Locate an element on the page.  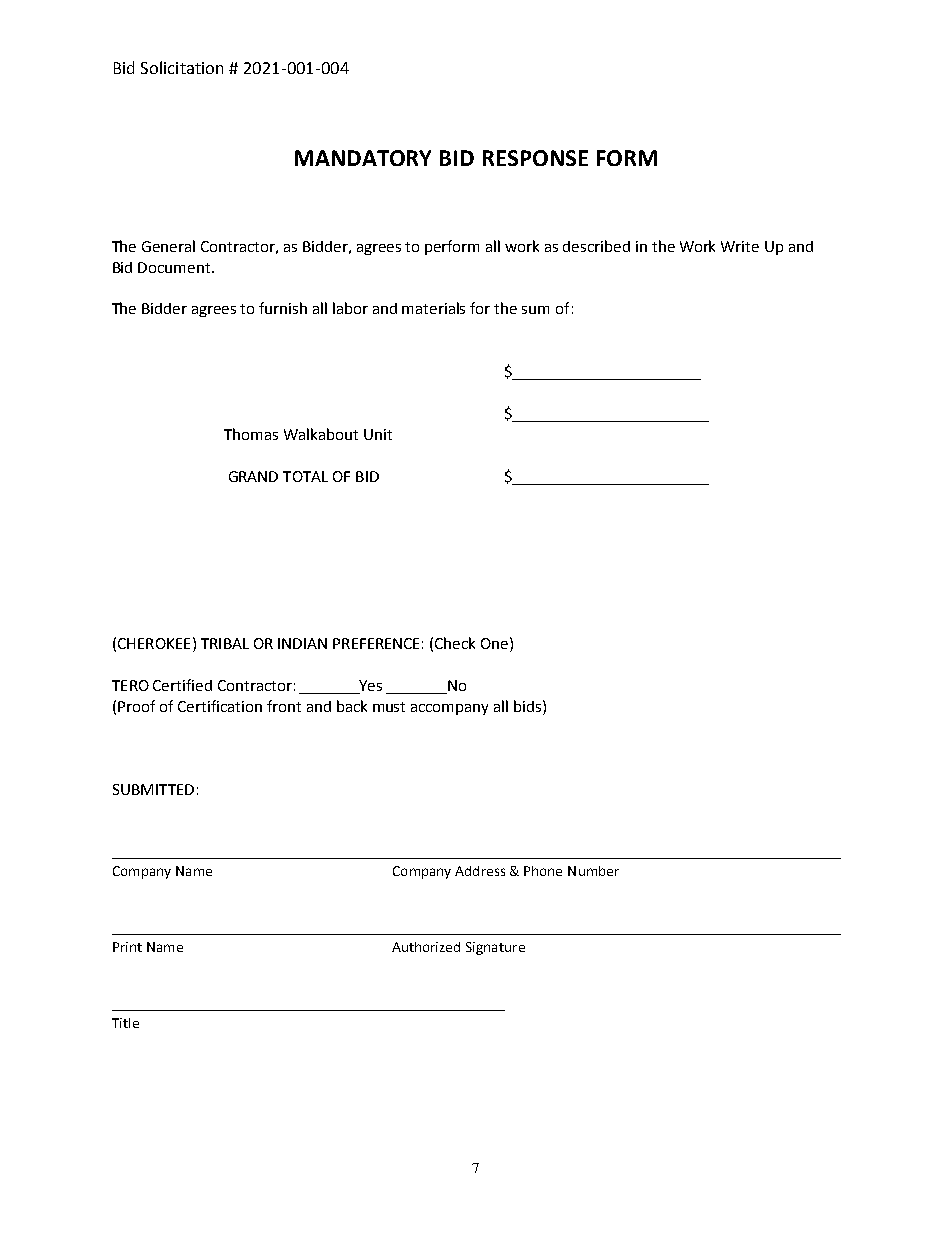
Thomas is located at coordinates (251, 434).
